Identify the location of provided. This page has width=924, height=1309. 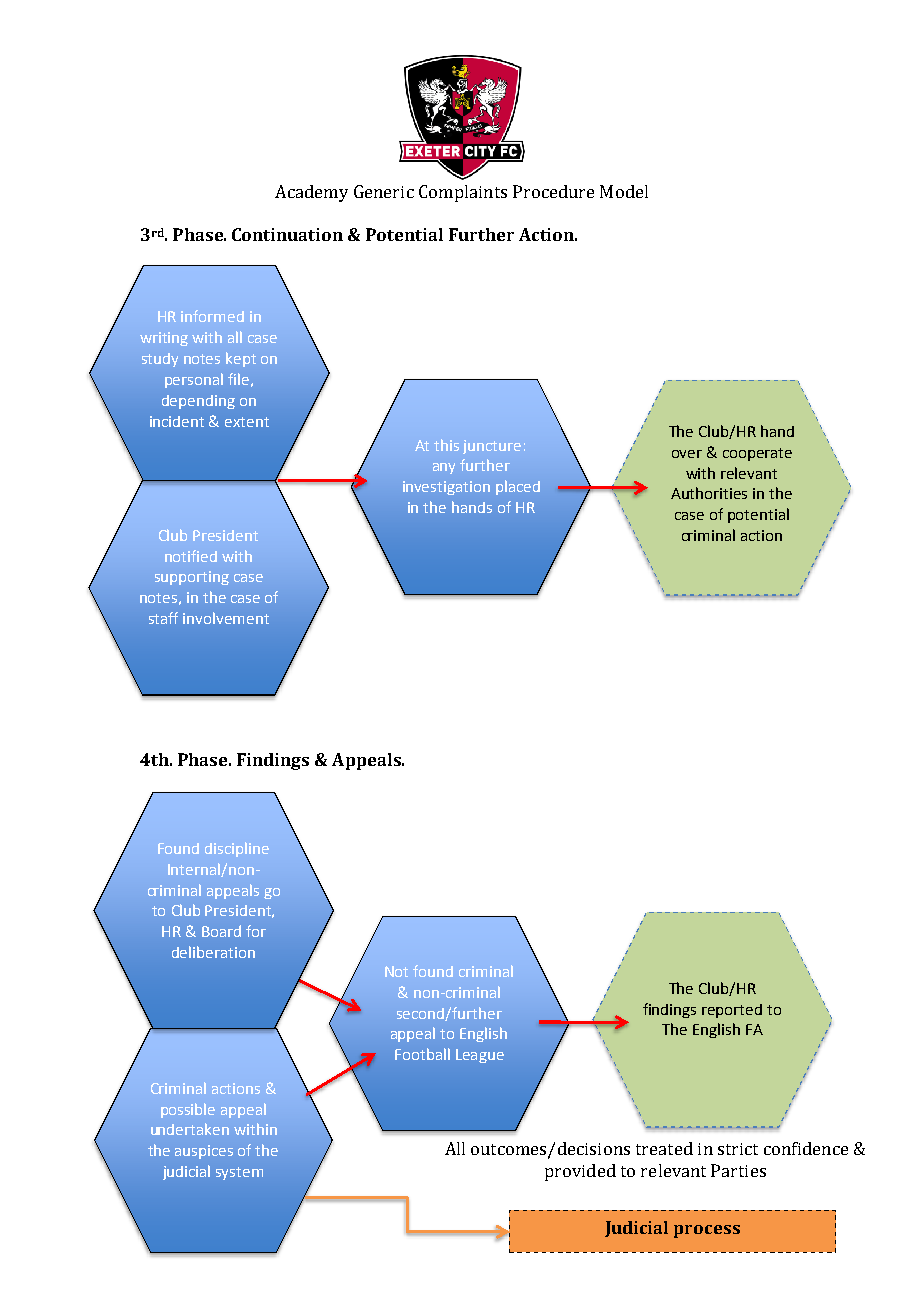
(580, 1172).
